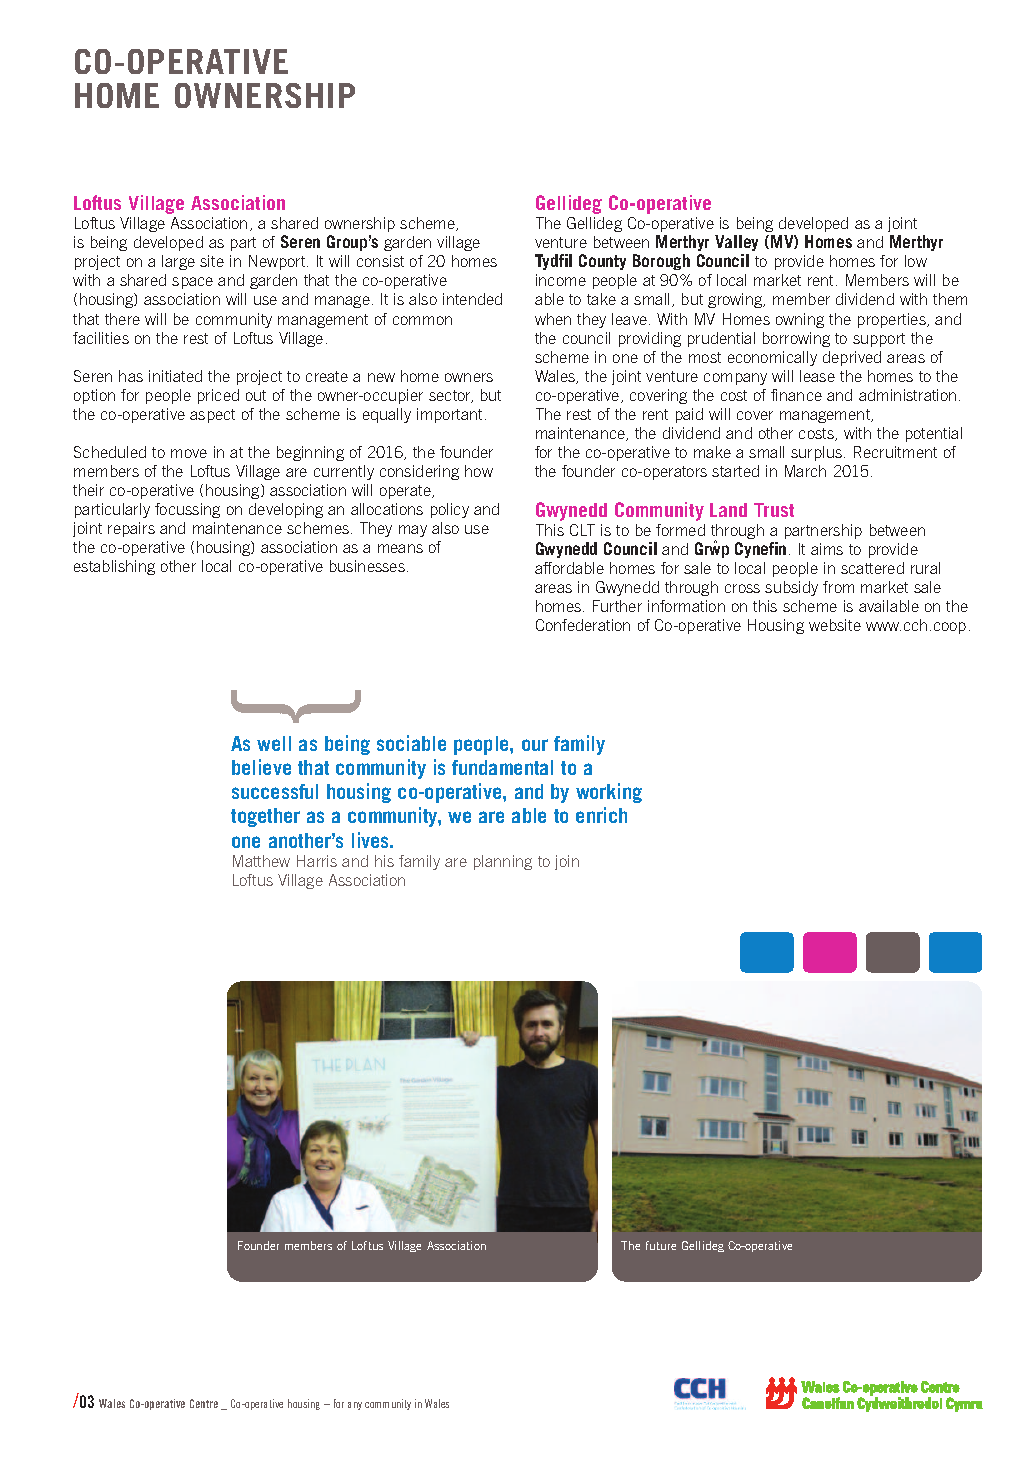  I want to click on low, so click(916, 261).
